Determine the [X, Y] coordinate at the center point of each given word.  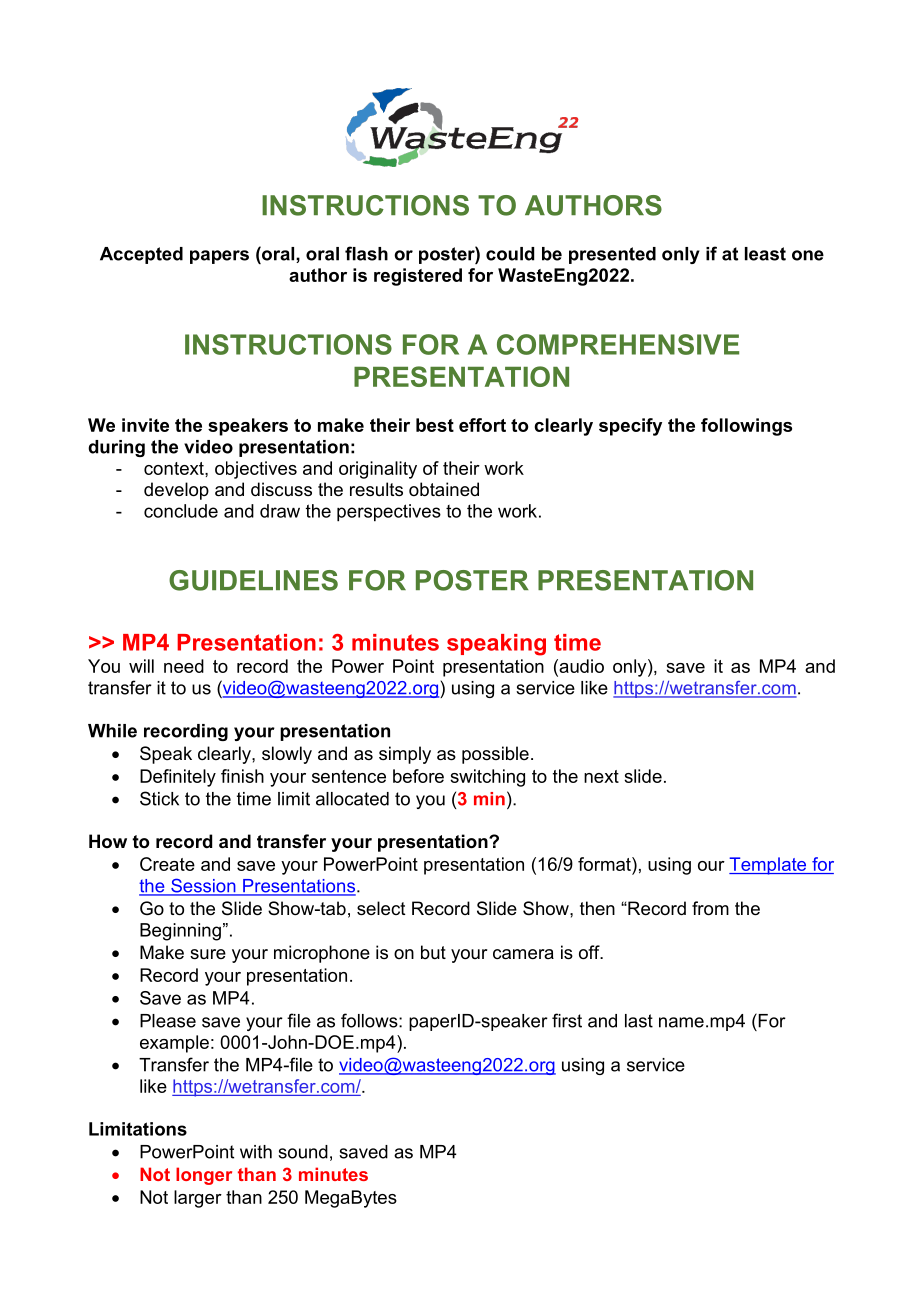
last [639, 1021]
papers [219, 257]
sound [303, 1152]
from [710, 908]
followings [746, 427]
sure [208, 954]
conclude [181, 511]
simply [405, 755]
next [601, 776]
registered [418, 277]
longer [204, 1176]
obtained [444, 489]
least [765, 254]
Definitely [178, 778]
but [433, 952]
